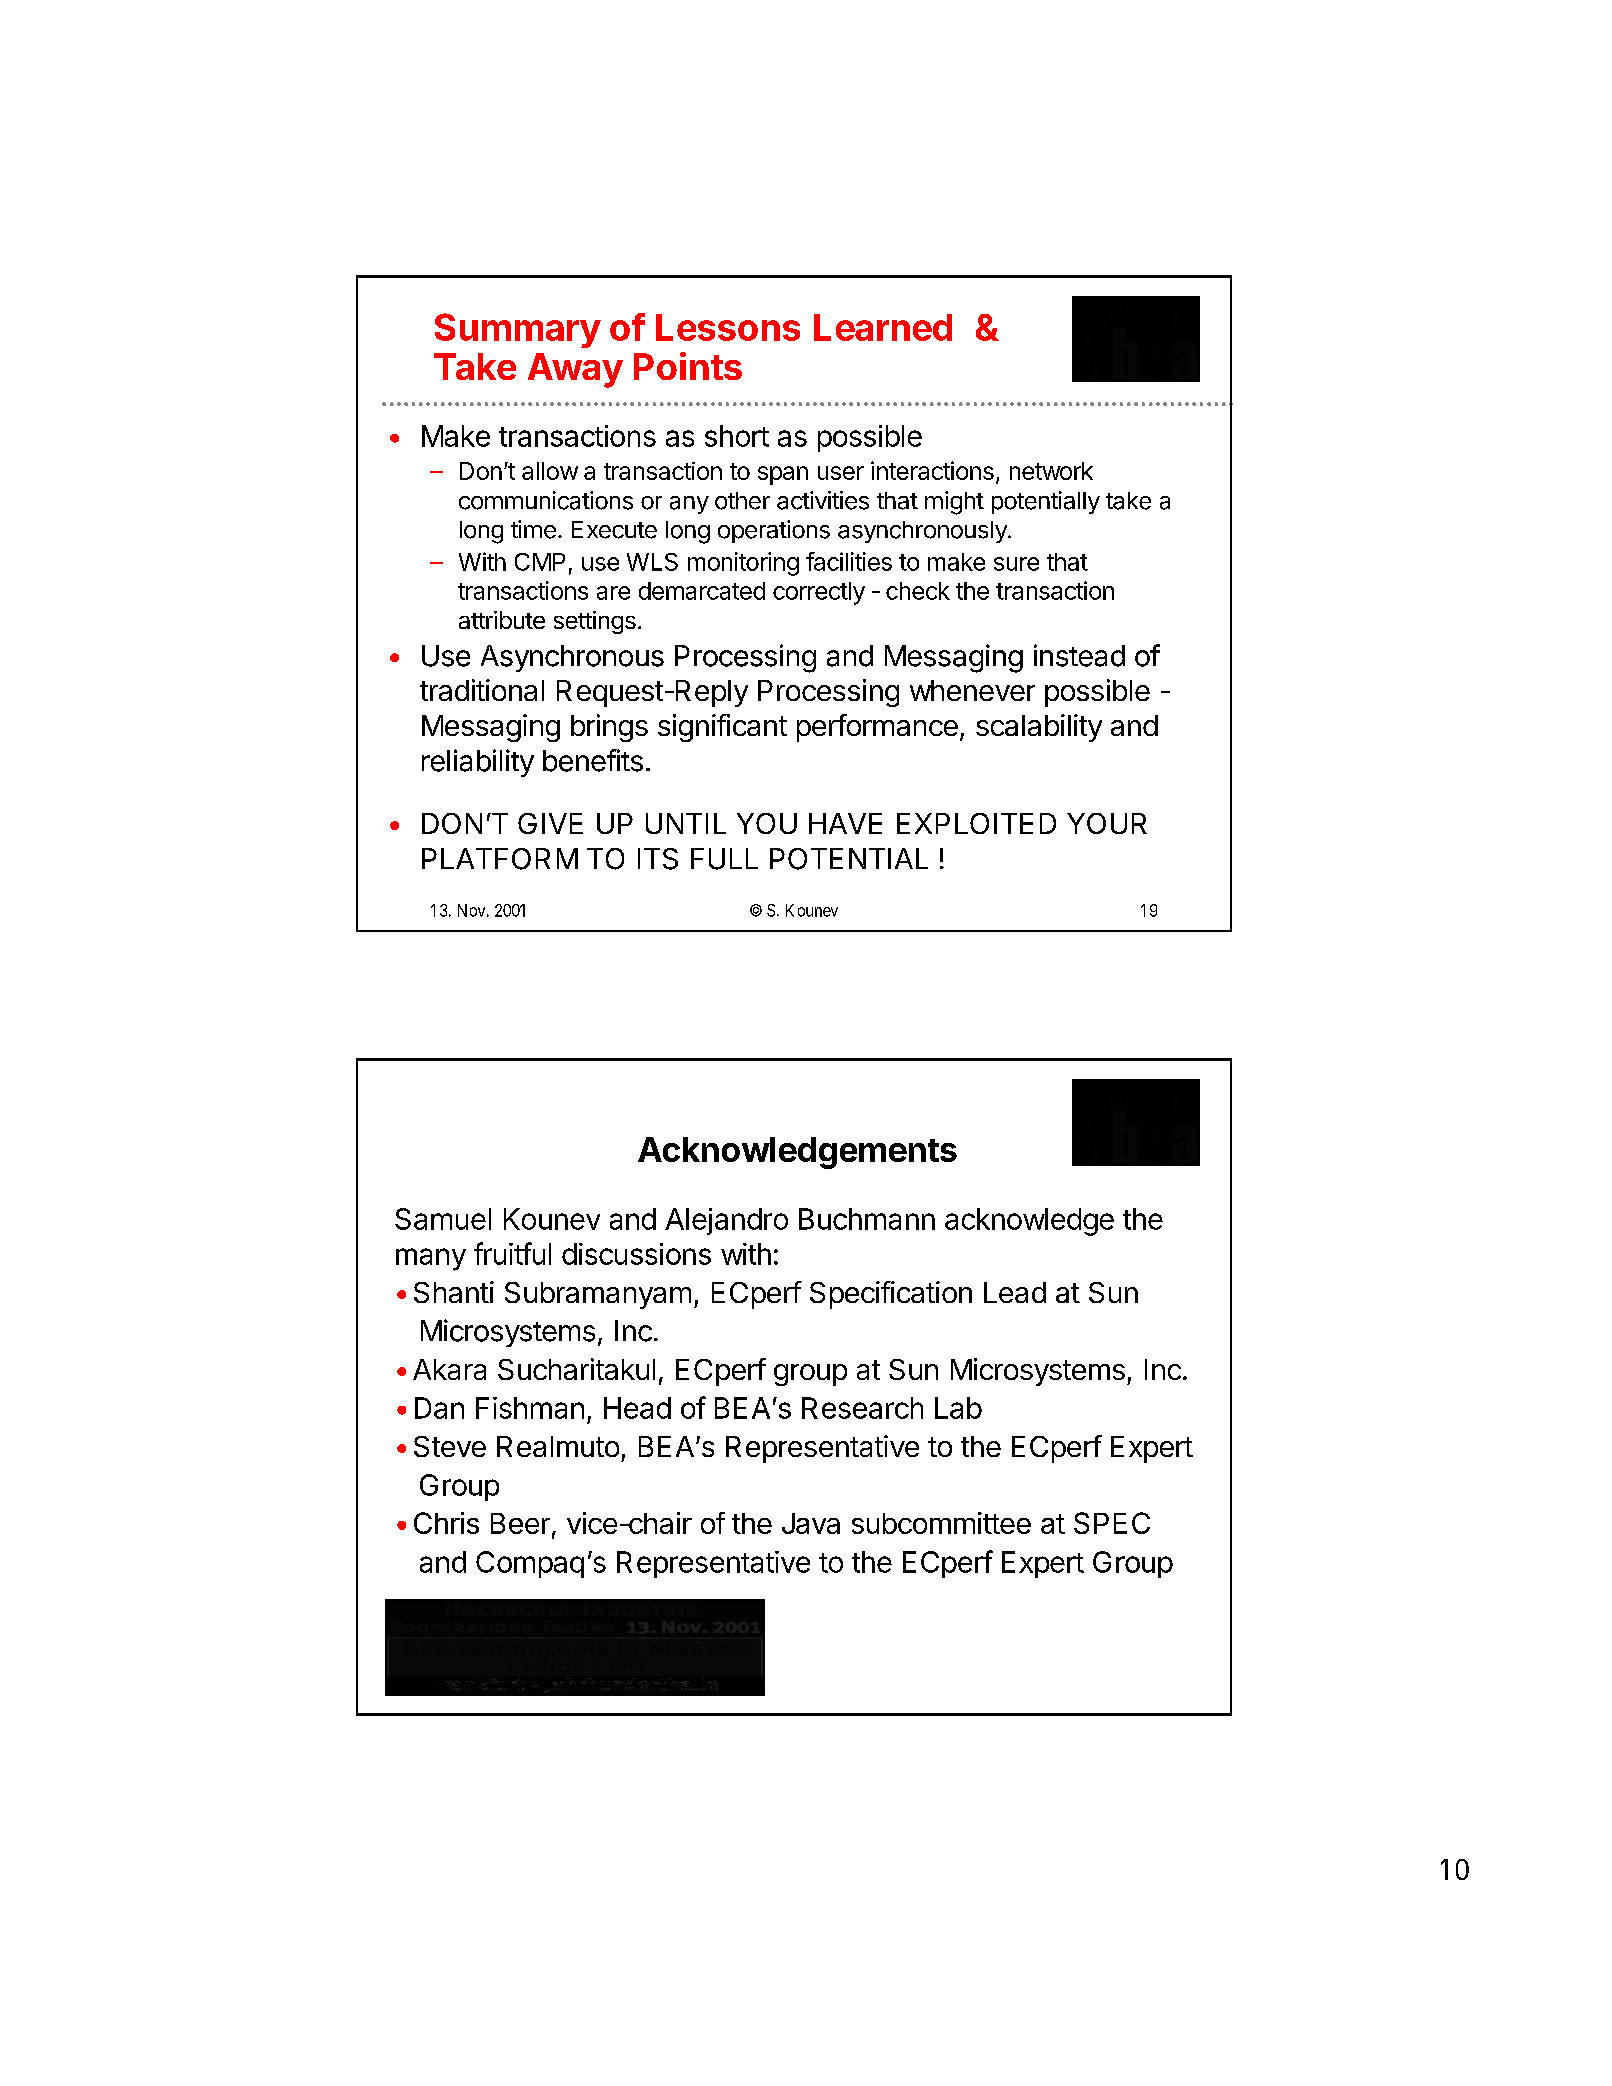 Image resolution: width=1612 pixels, height=2086 pixels. What do you see at coordinates (724, 859) in the page?
I see `FULL` at bounding box center [724, 859].
